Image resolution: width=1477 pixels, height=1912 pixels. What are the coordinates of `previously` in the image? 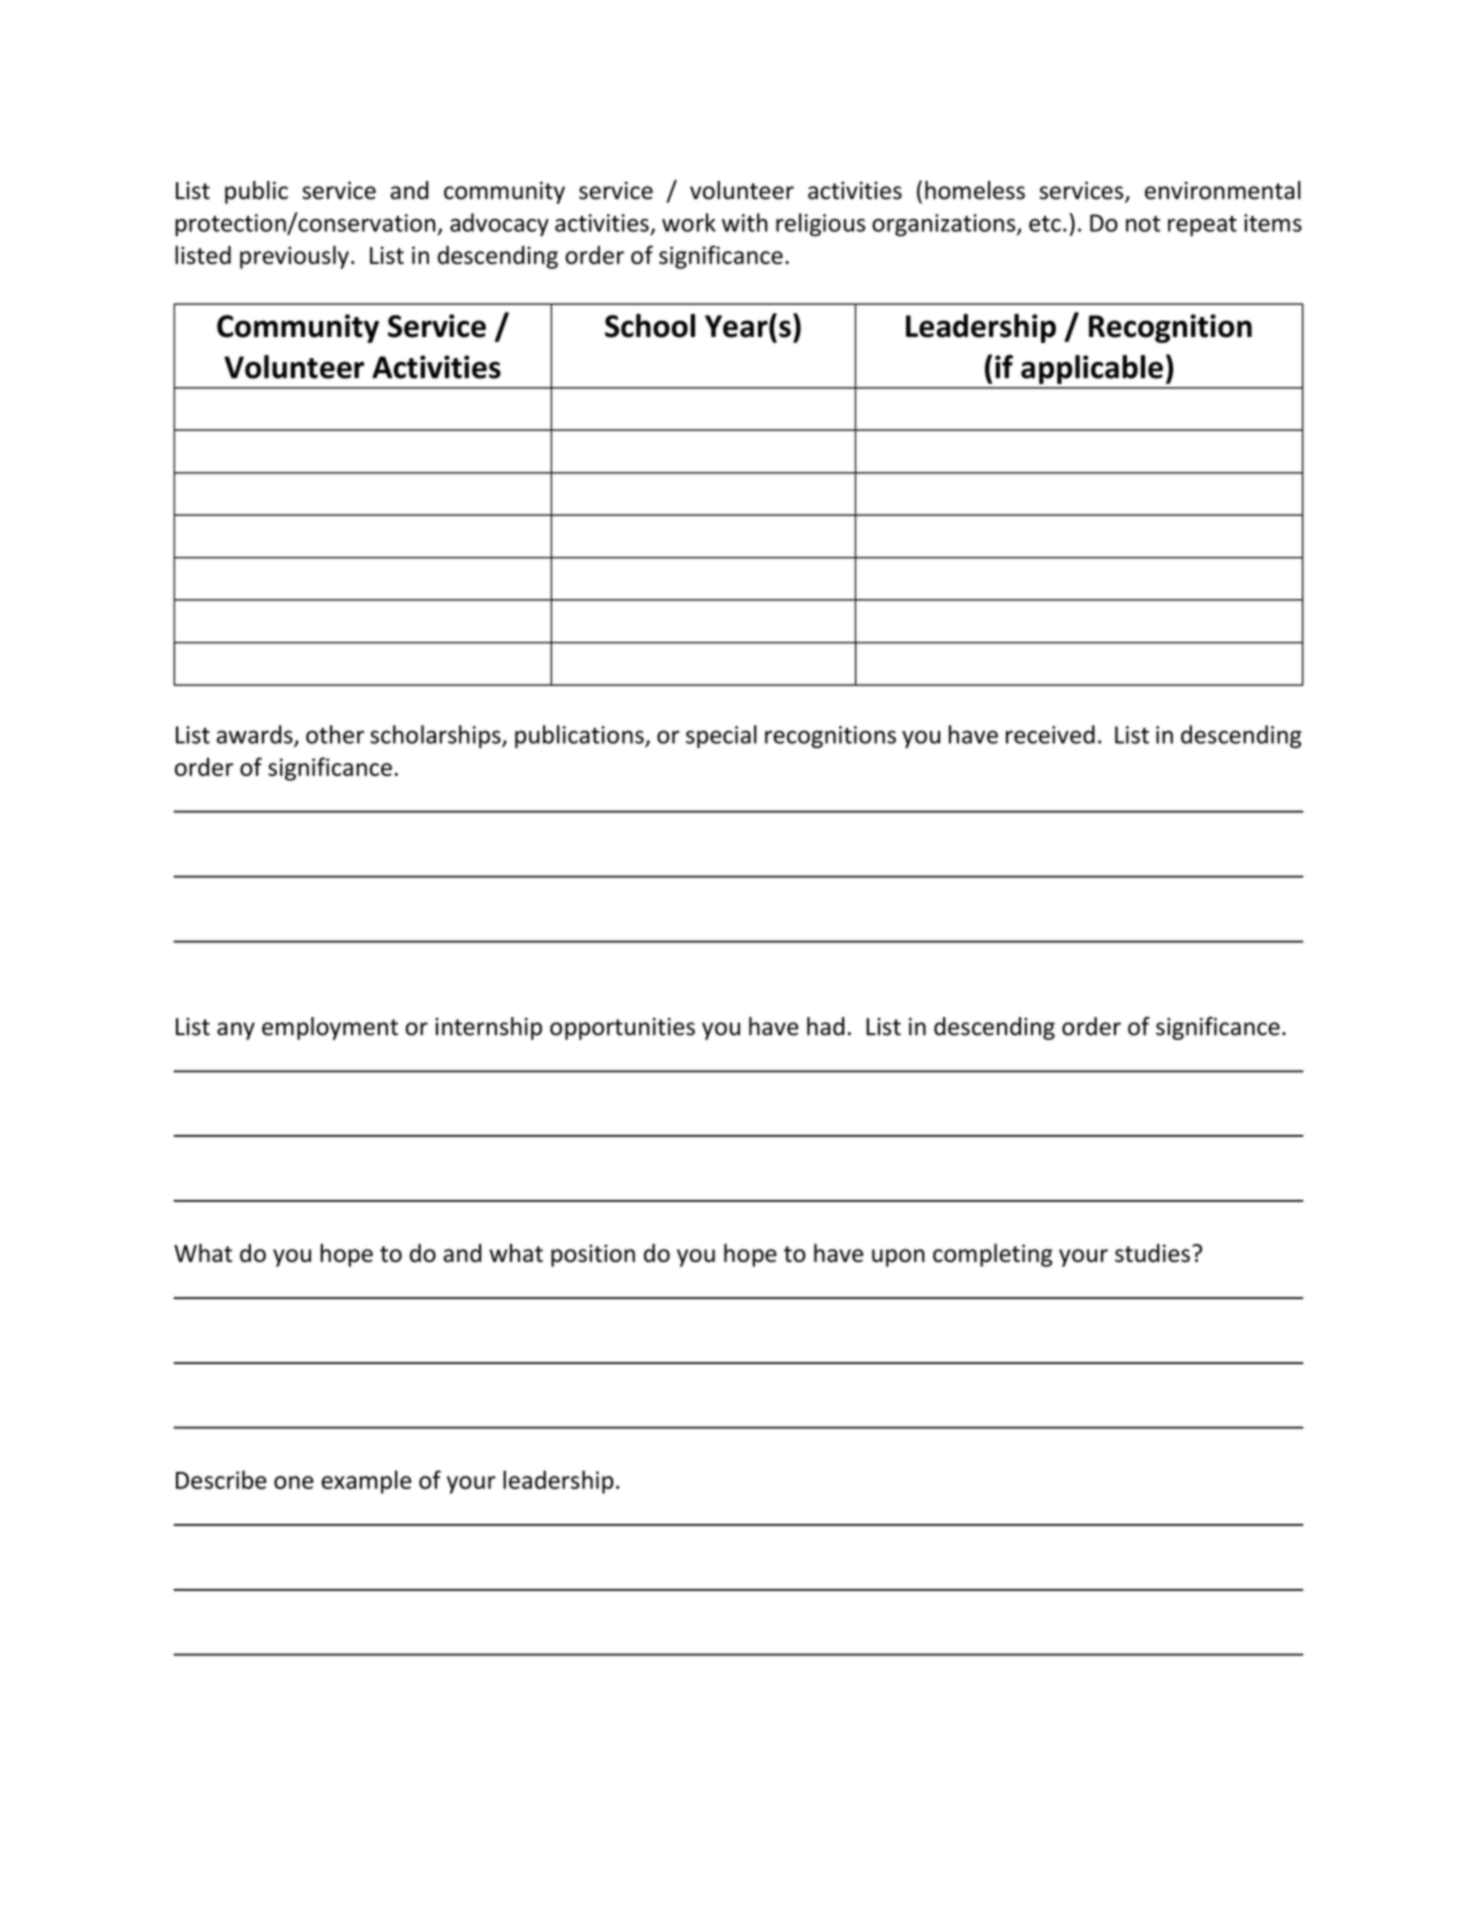 It's located at (294, 257).
